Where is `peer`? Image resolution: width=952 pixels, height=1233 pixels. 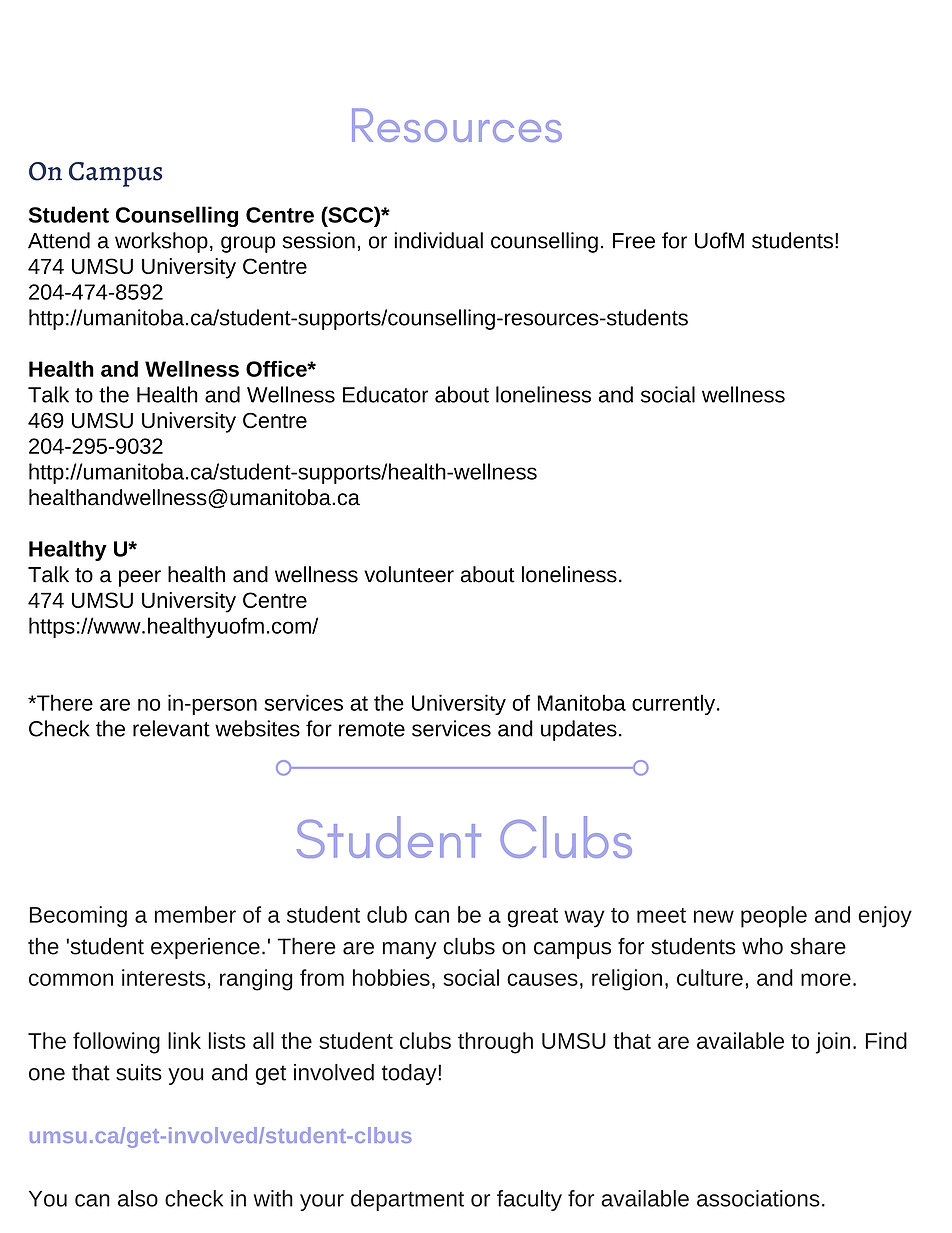
peer is located at coordinates (140, 578).
